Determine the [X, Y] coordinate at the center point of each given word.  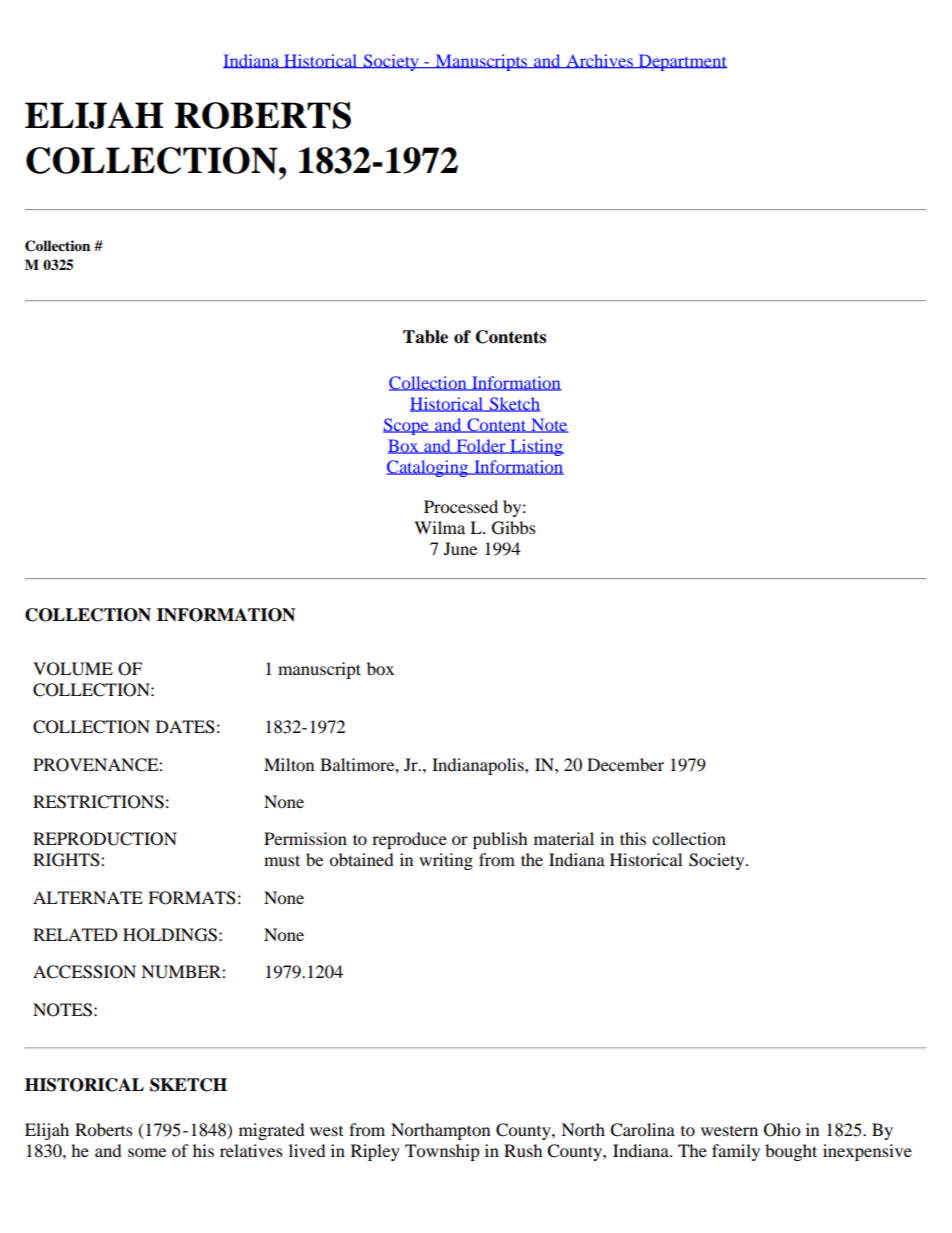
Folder [481, 446]
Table [425, 337]
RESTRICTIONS [98, 802]
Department [681, 62]
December [625, 764]
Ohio [782, 1130]
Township [442, 1152]
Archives [599, 61]
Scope [407, 426]
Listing [536, 447]
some [147, 1152]
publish [500, 840]
